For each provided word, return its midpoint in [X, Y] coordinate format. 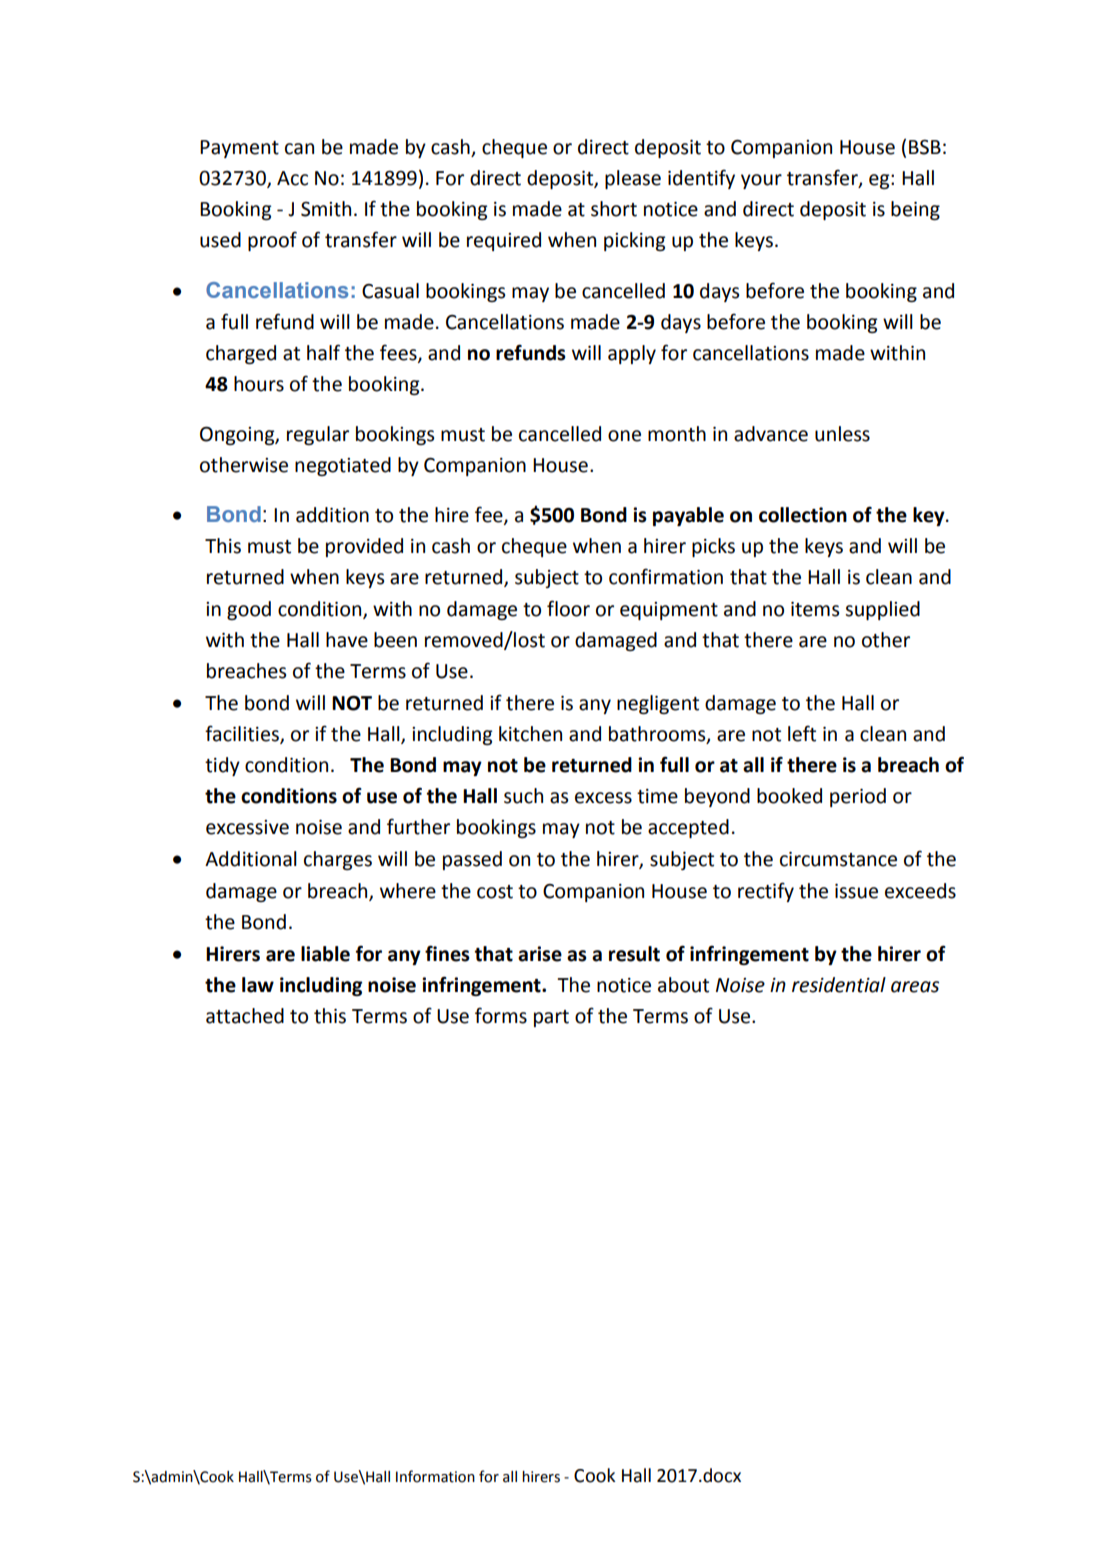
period [858, 797]
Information [435, 1476]
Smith [326, 209]
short [614, 209]
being [915, 210]
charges [338, 860]
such [523, 796]
